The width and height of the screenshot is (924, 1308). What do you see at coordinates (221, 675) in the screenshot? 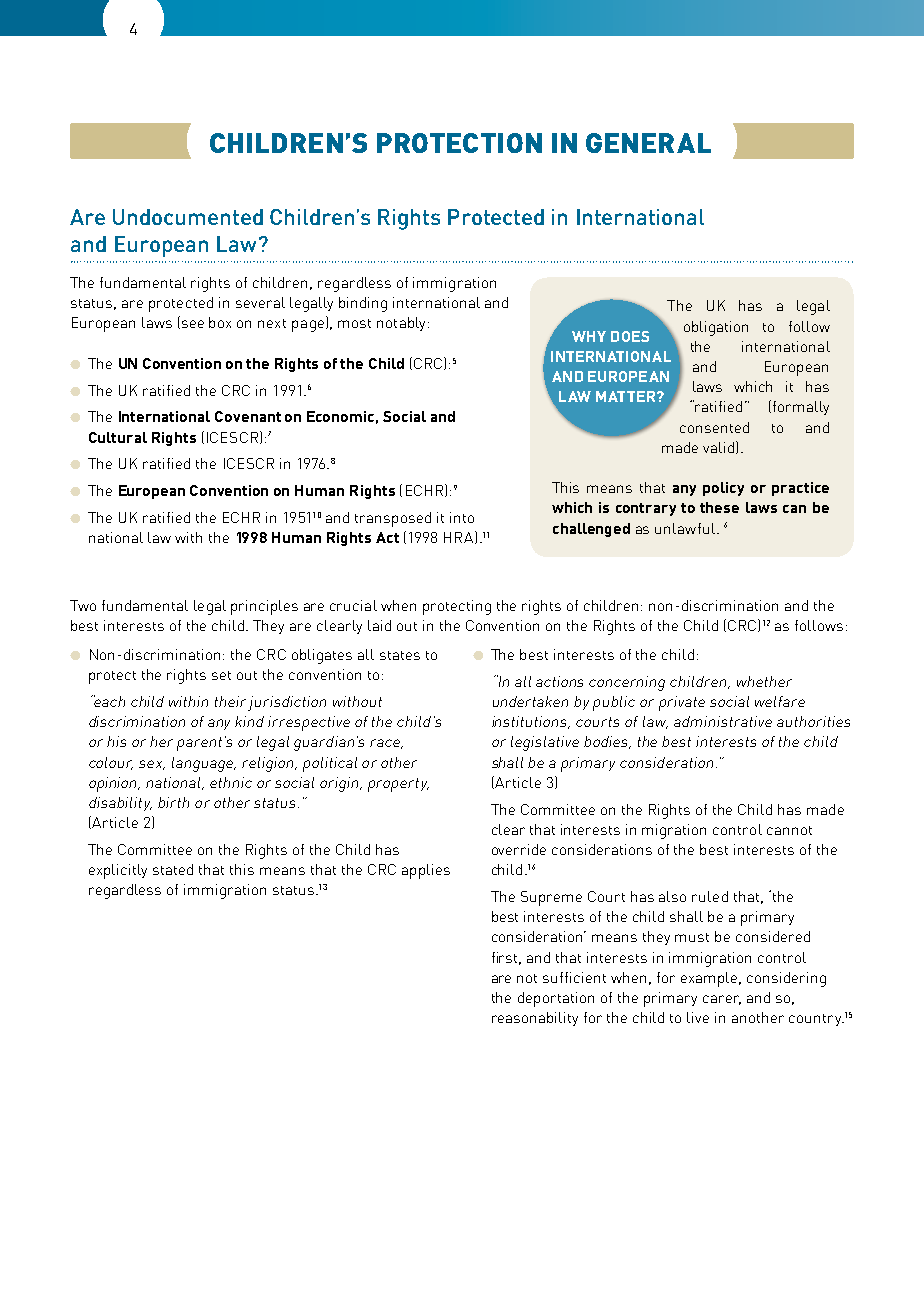
I see `set` at bounding box center [221, 675].
